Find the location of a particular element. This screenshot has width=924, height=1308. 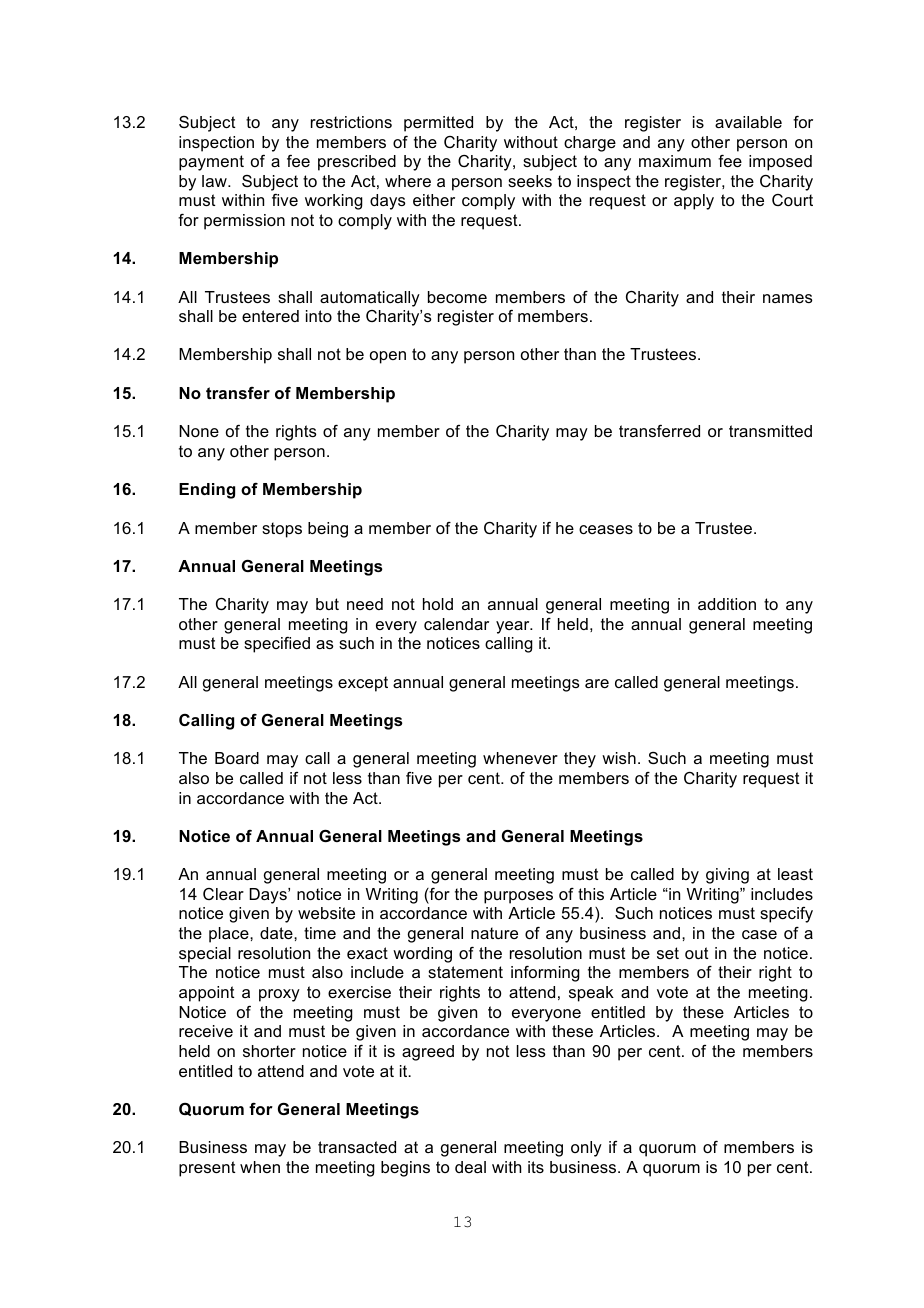

payment is located at coordinates (211, 163).
